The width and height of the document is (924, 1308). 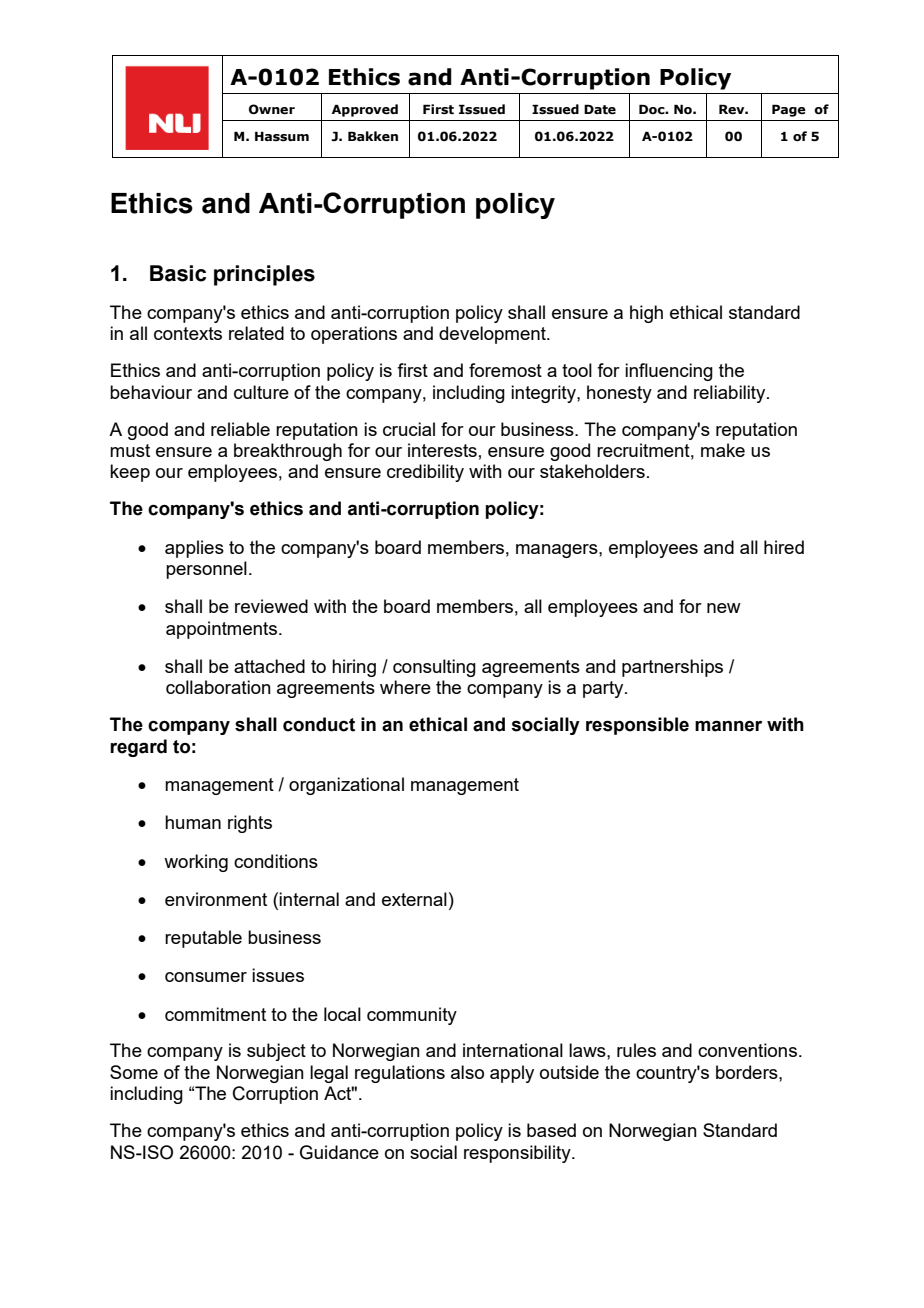 I want to click on manner, so click(x=728, y=726).
